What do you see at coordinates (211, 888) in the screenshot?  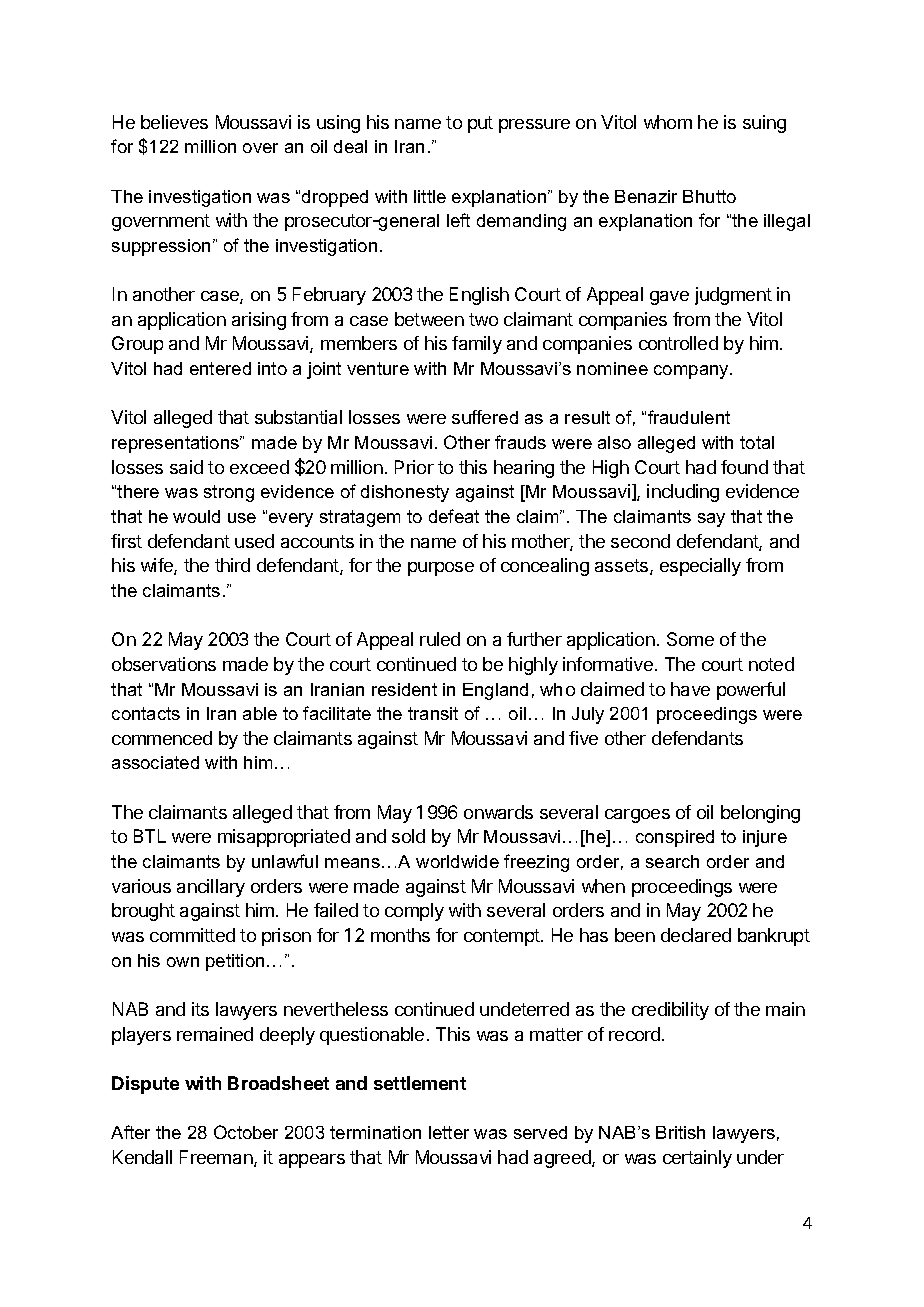 I see `ancillary` at bounding box center [211, 888].
